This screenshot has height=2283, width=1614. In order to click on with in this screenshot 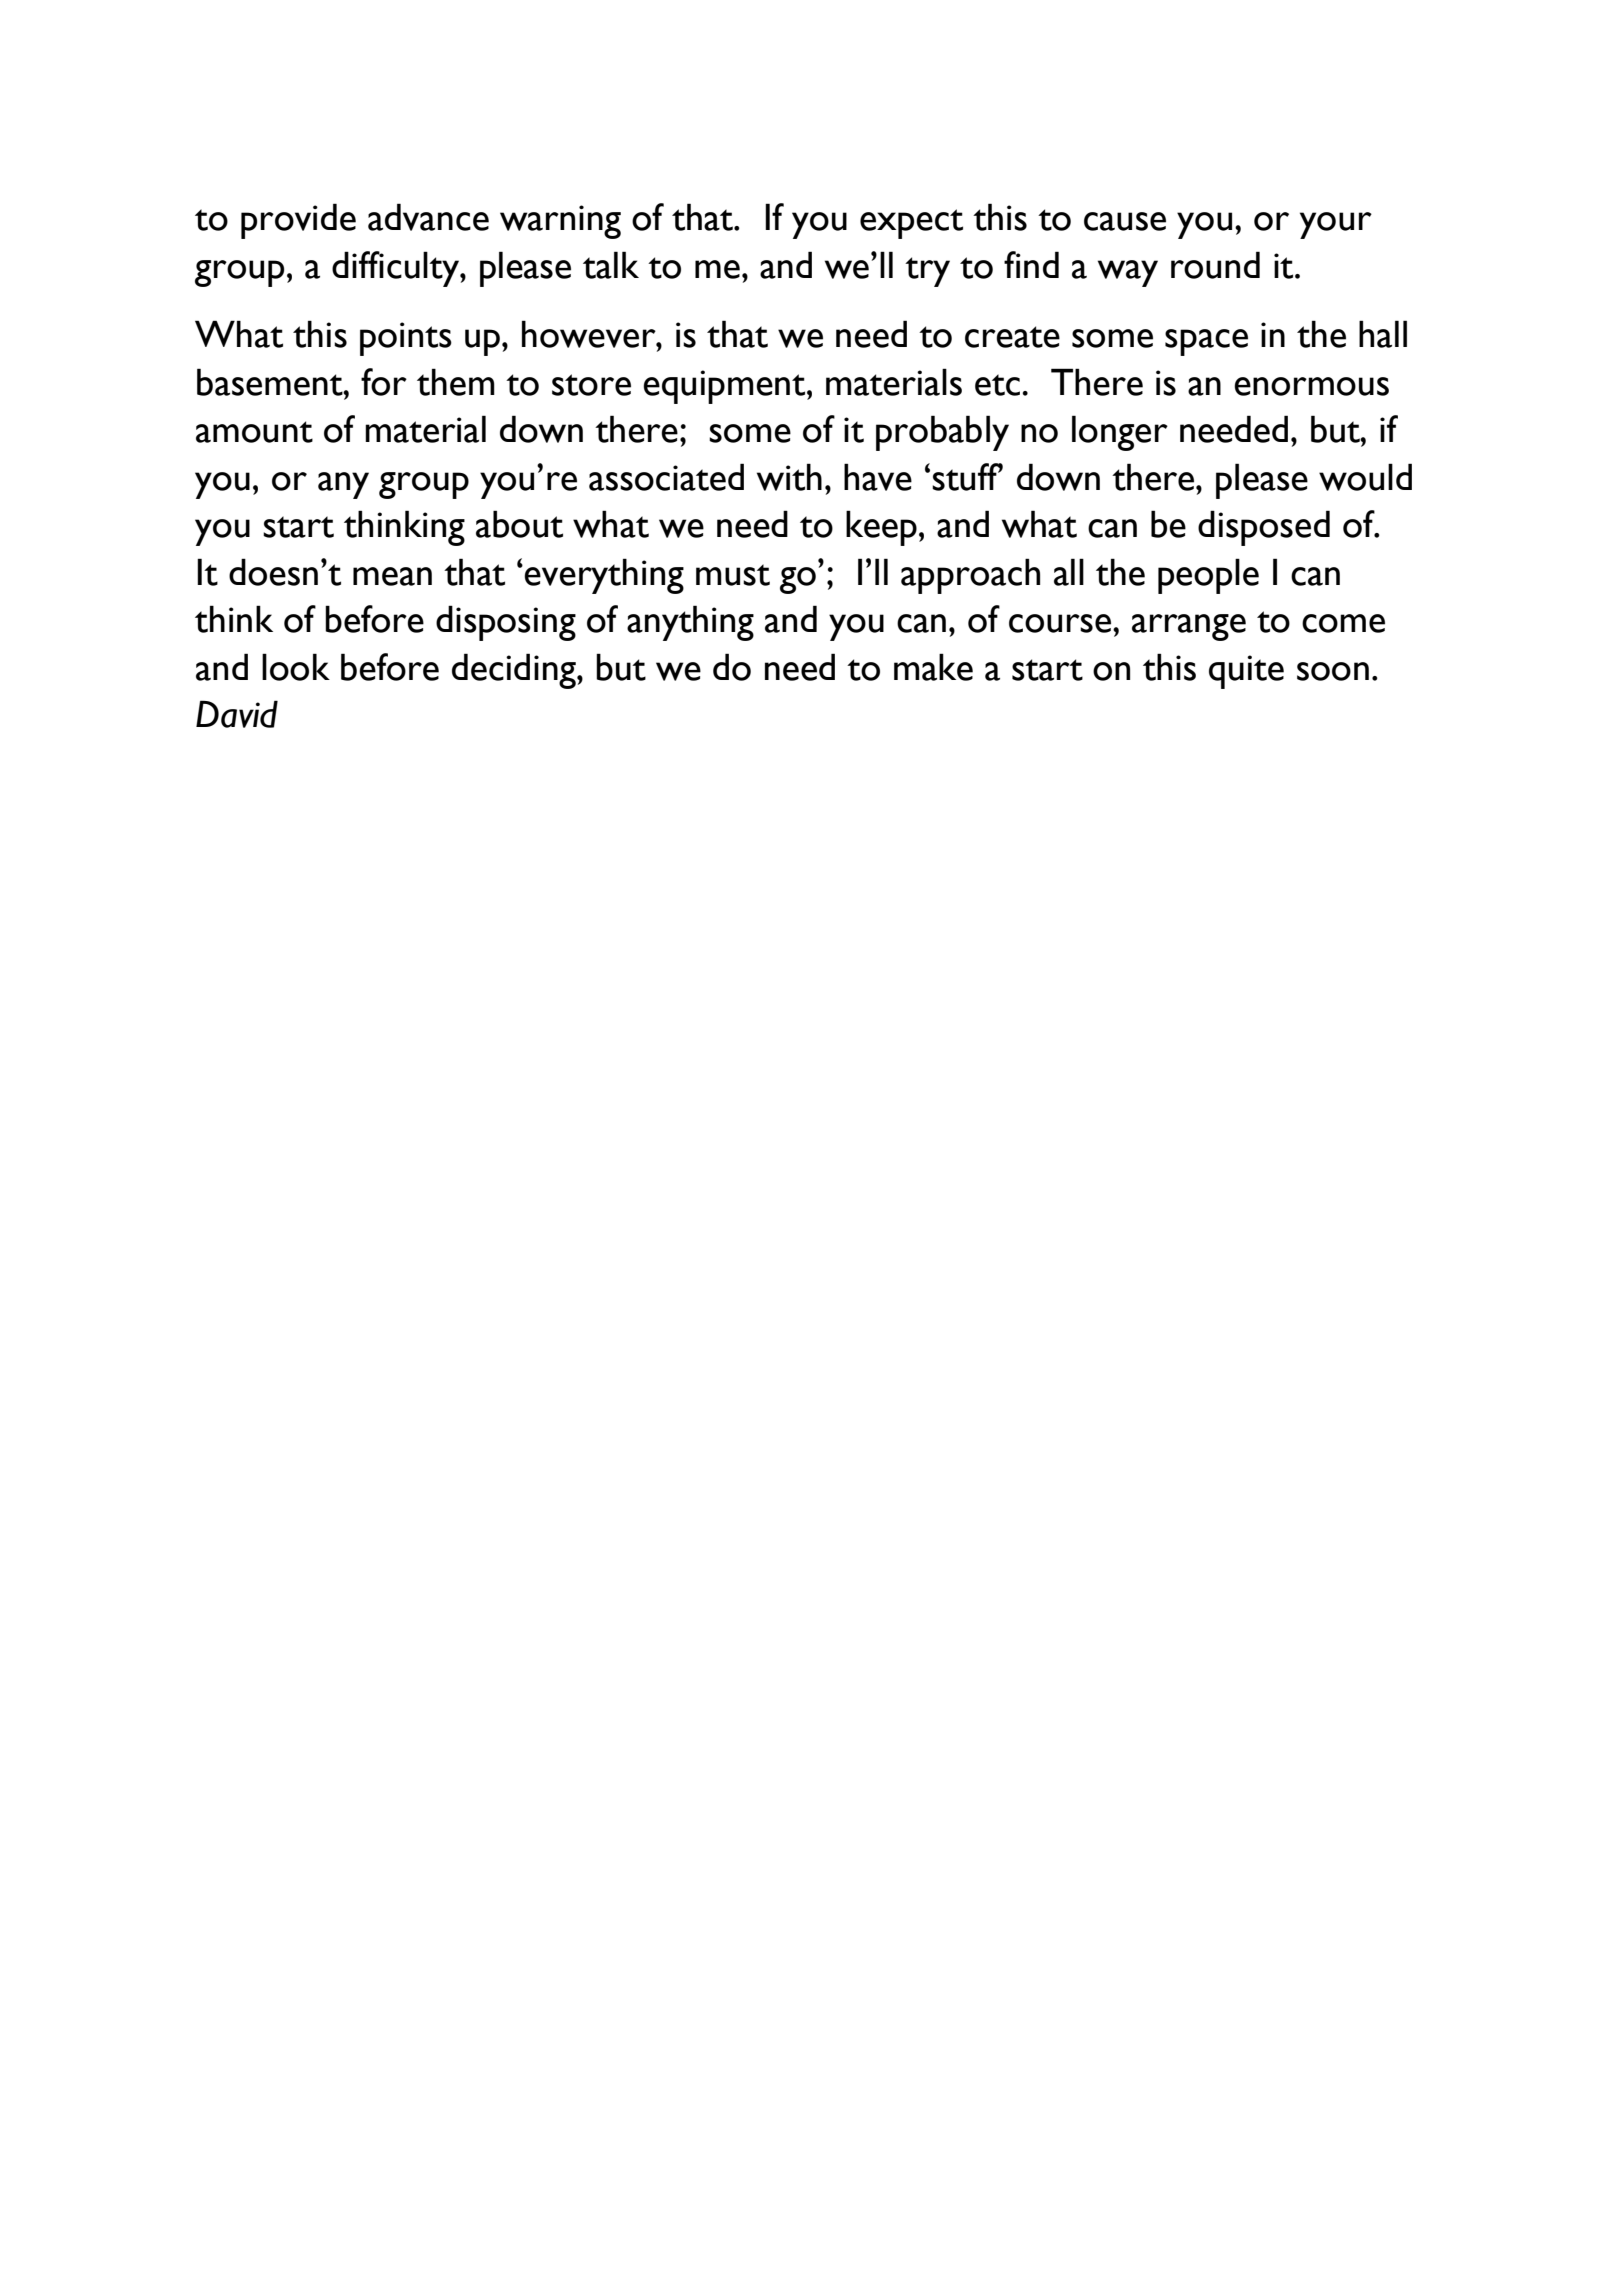, I will do `click(789, 477)`.
